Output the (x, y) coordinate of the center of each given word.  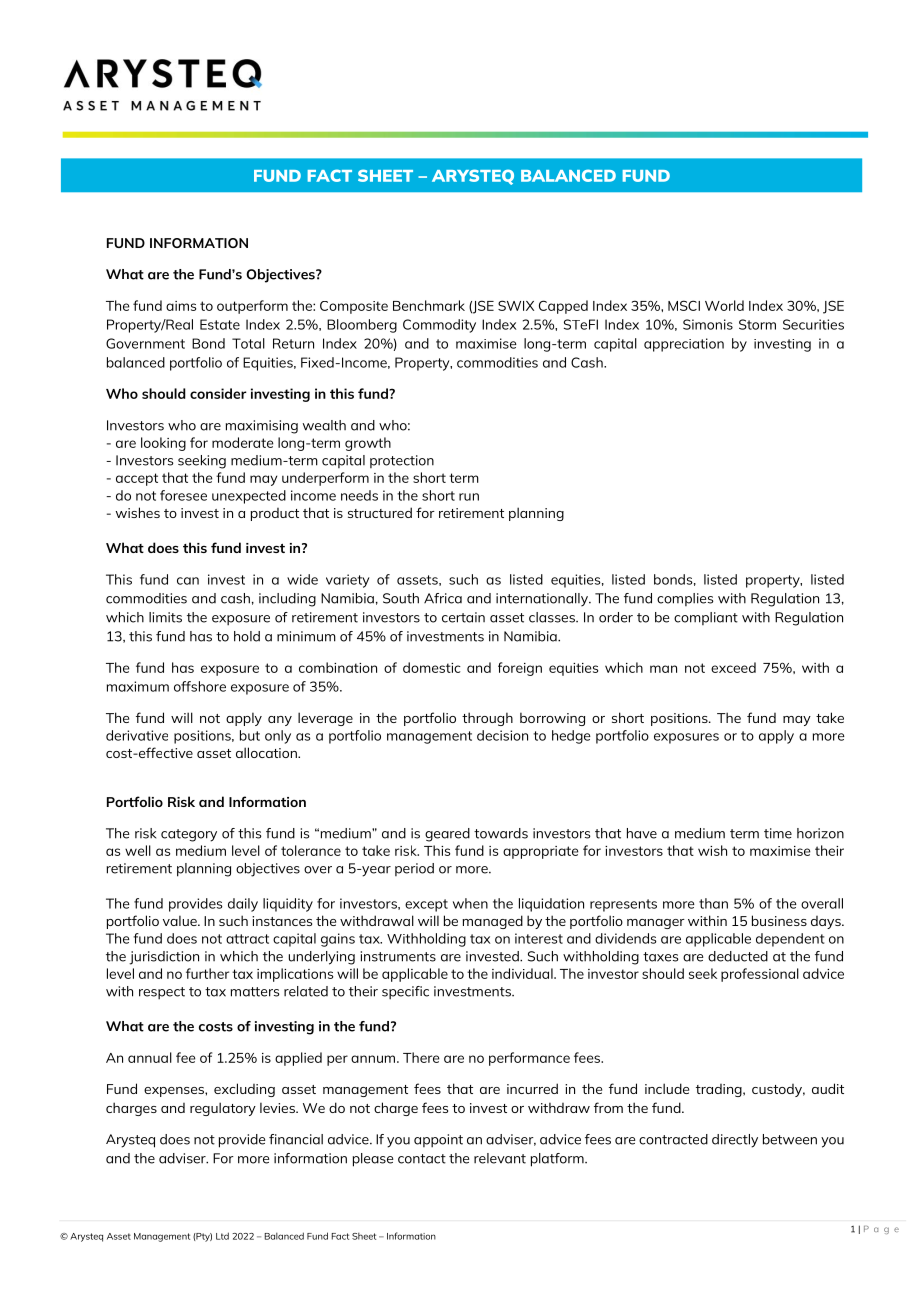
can (188, 581)
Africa (443, 598)
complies (685, 599)
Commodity (439, 326)
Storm (757, 324)
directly (735, 1141)
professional (760, 975)
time (778, 833)
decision (502, 735)
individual (523, 973)
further (207, 973)
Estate (220, 324)
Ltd (222, 1236)
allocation (267, 752)
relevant (500, 1158)
